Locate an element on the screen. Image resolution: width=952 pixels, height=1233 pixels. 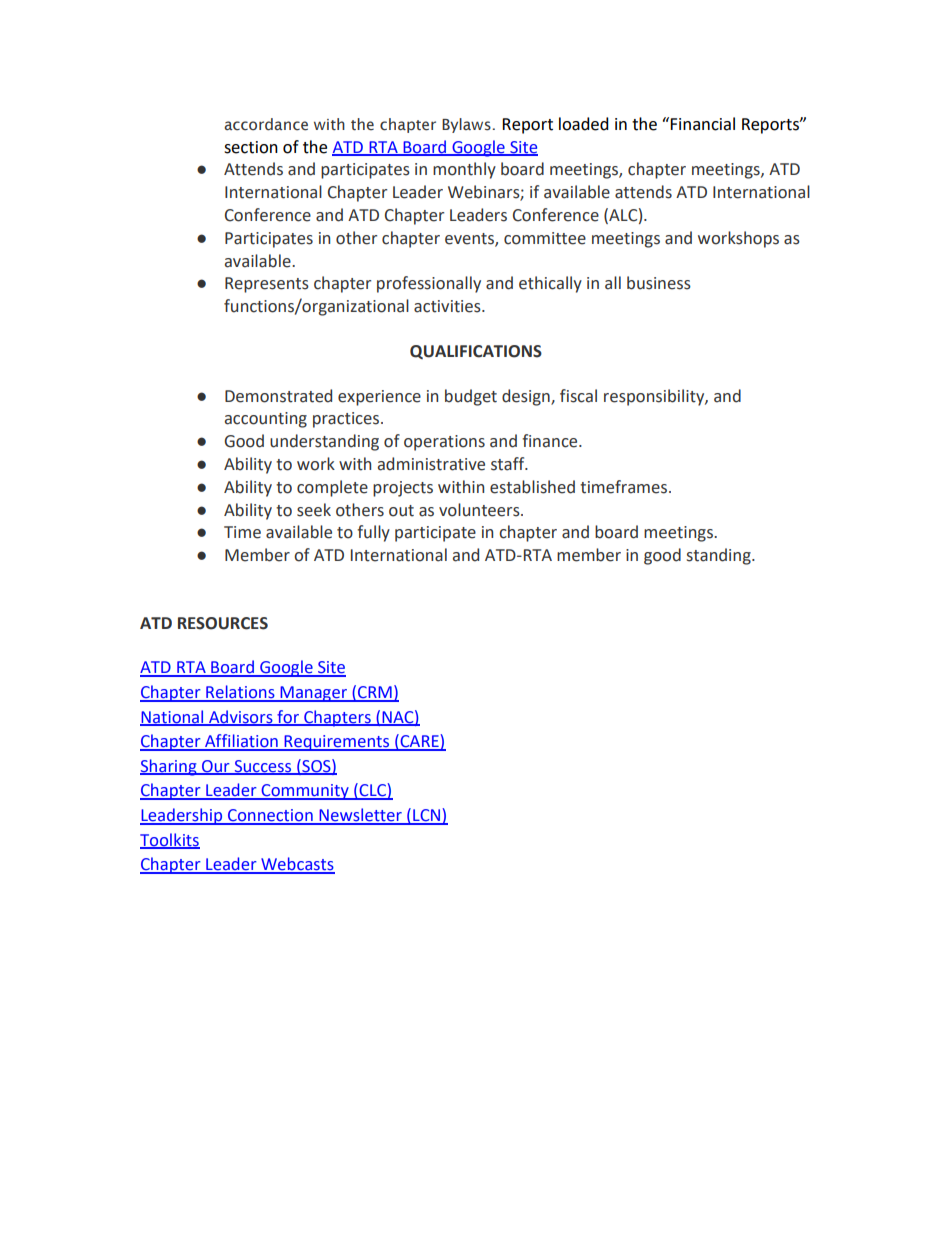
section is located at coordinates (251, 147).
